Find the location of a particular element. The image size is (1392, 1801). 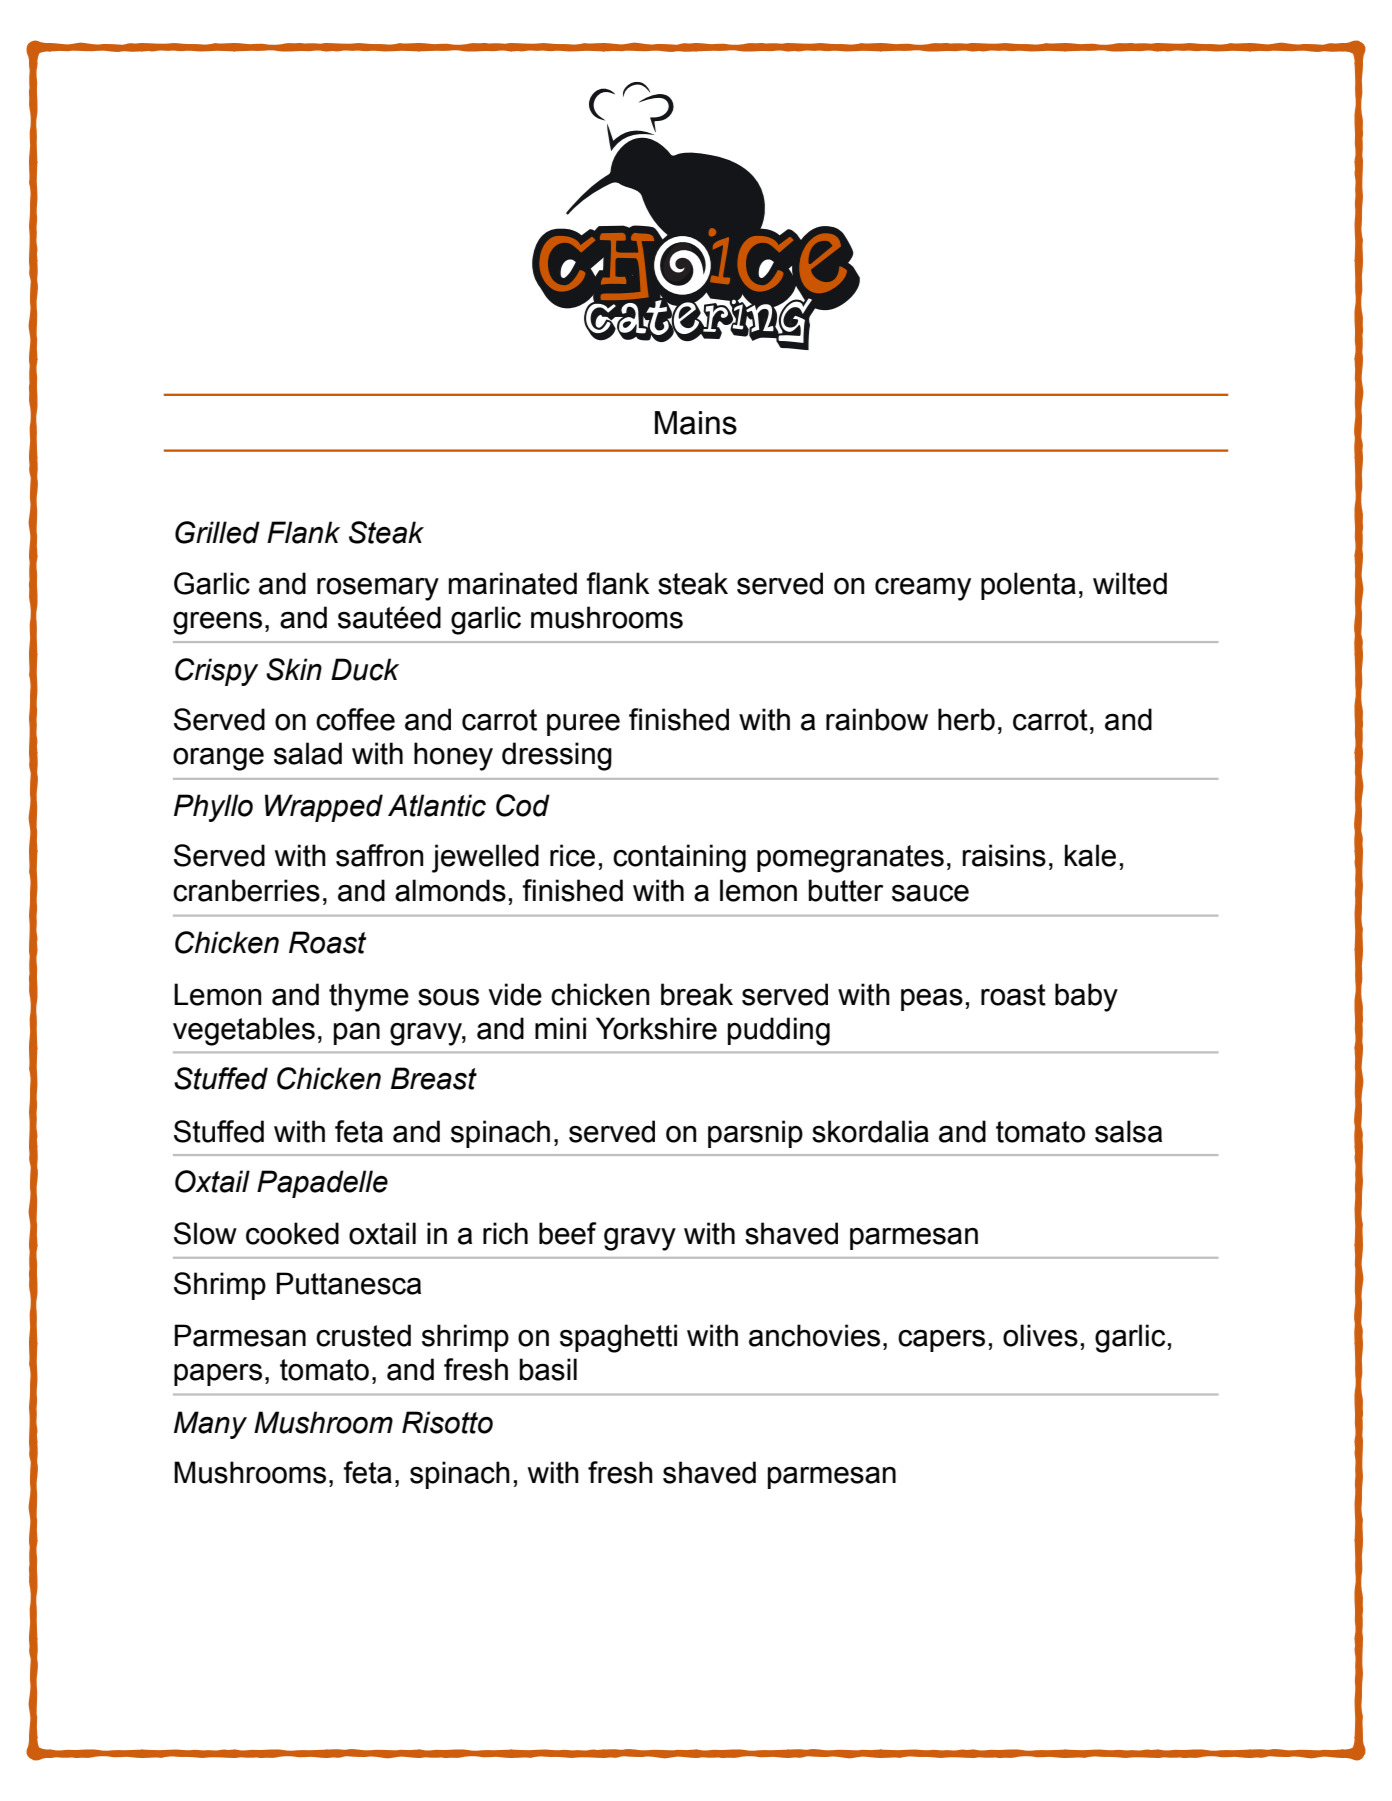

wilted is located at coordinates (1130, 583).
